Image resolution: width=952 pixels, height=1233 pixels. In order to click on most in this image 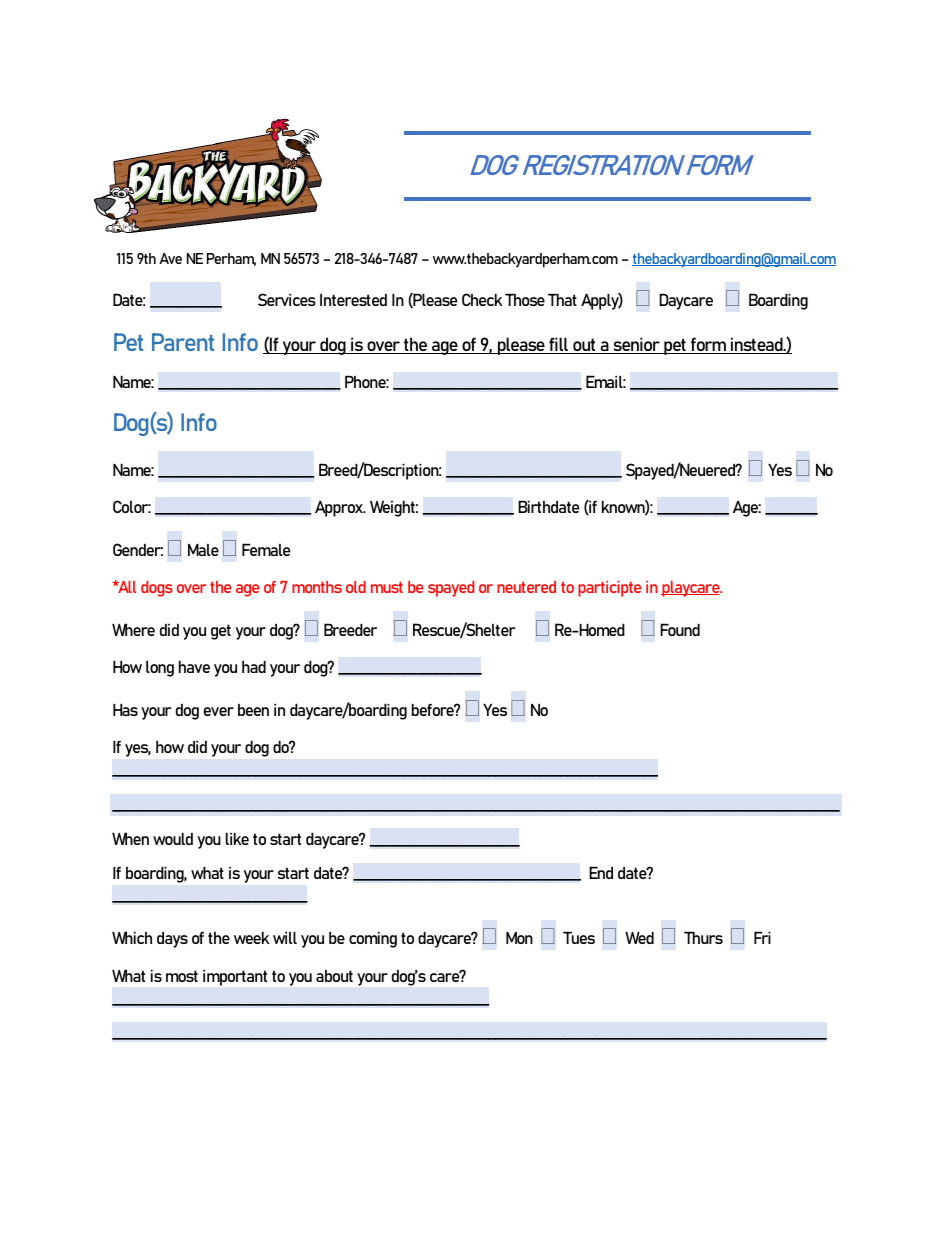, I will do `click(182, 976)`.
